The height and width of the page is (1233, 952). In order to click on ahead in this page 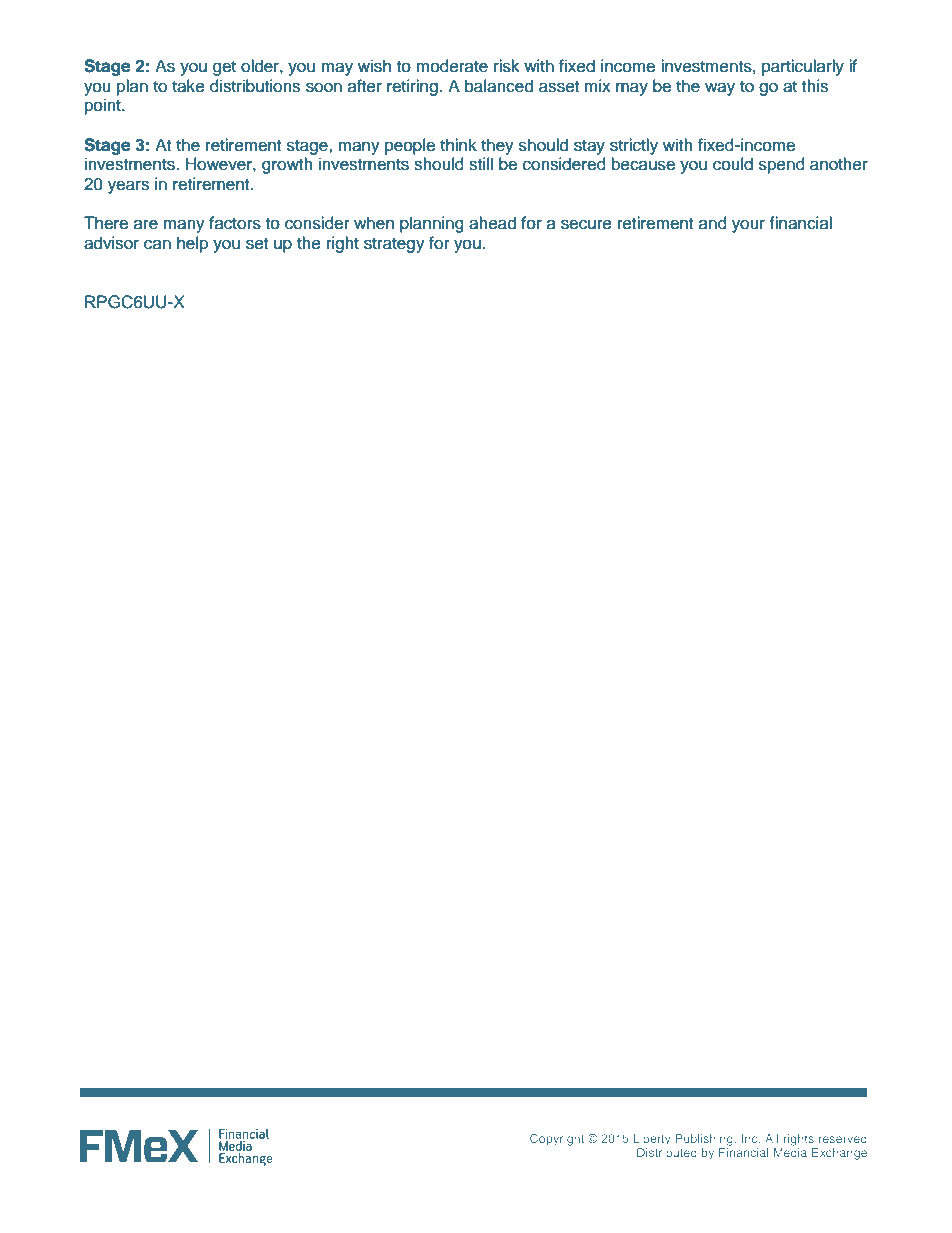, I will do `click(492, 223)`.
